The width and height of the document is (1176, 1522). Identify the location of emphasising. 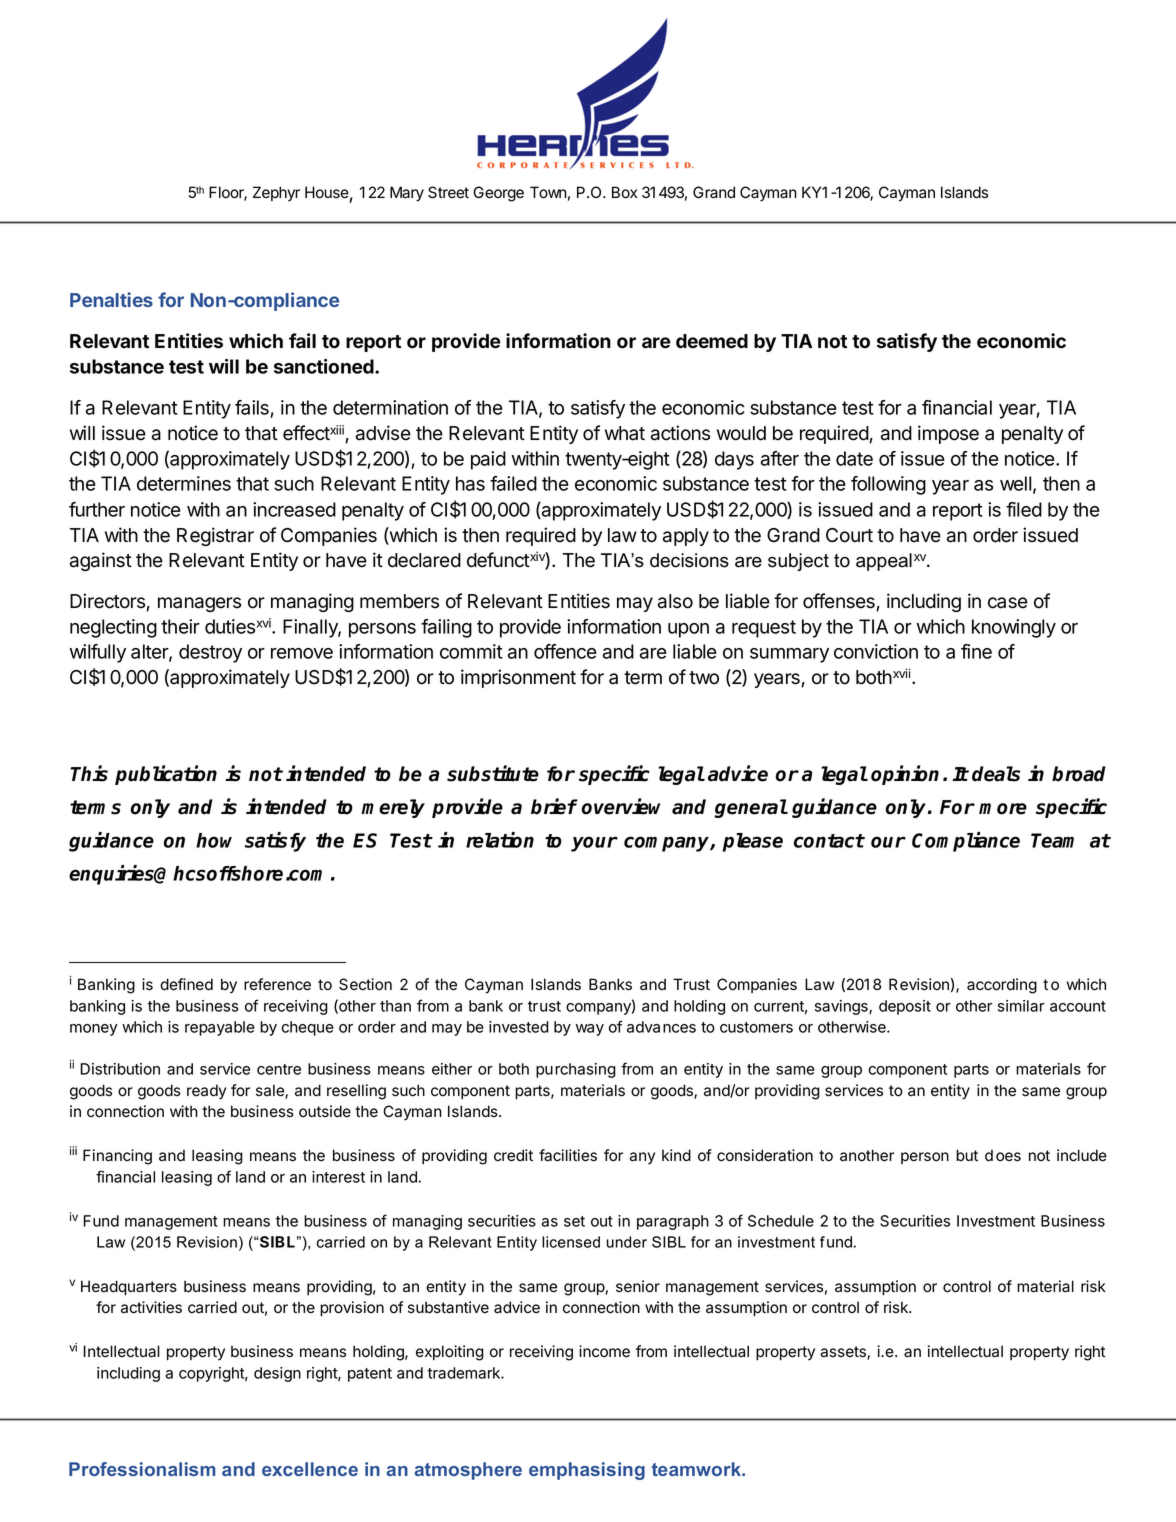
(587, 1471).
